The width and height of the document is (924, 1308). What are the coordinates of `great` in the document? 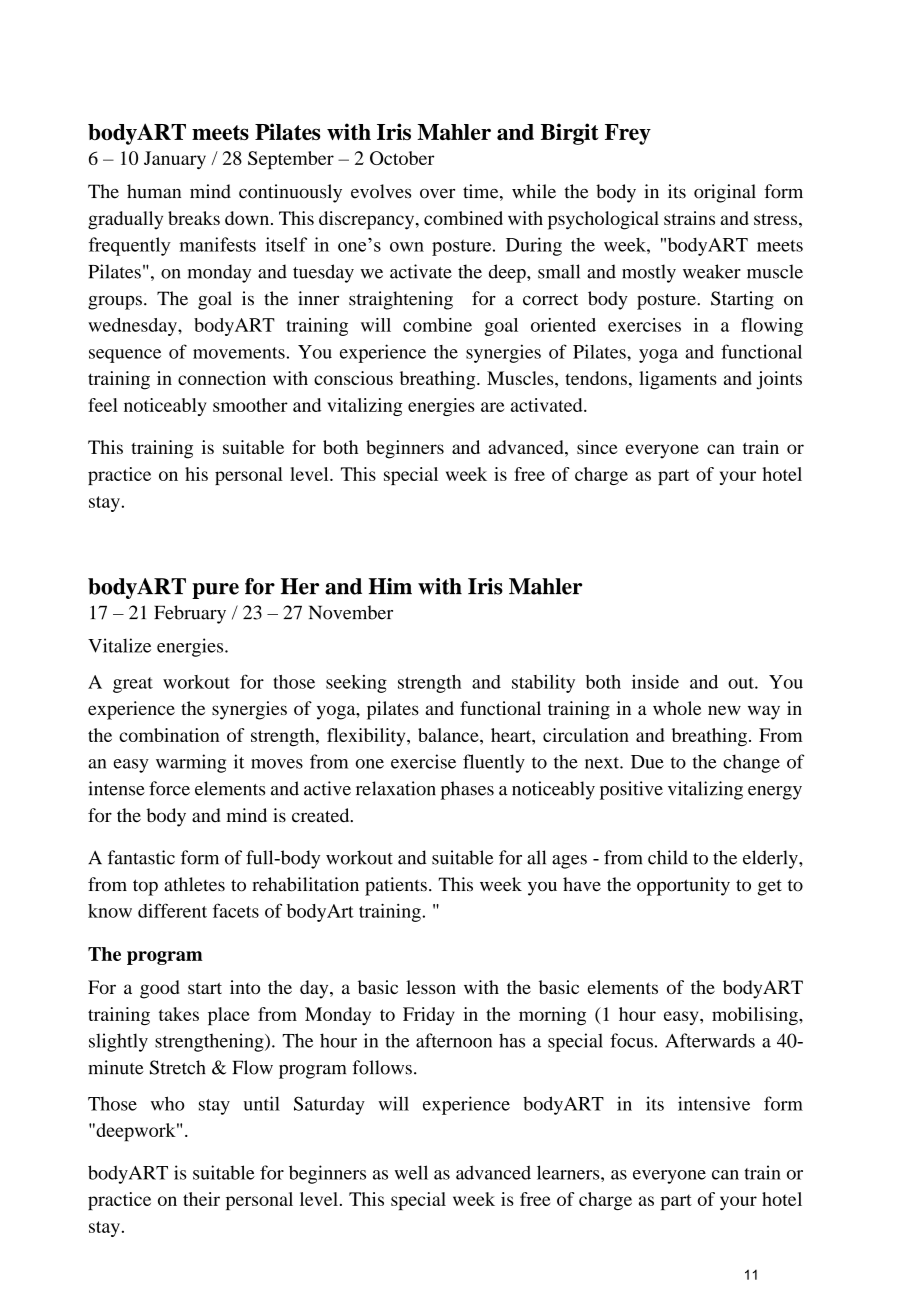 It's located at (133, 685).
